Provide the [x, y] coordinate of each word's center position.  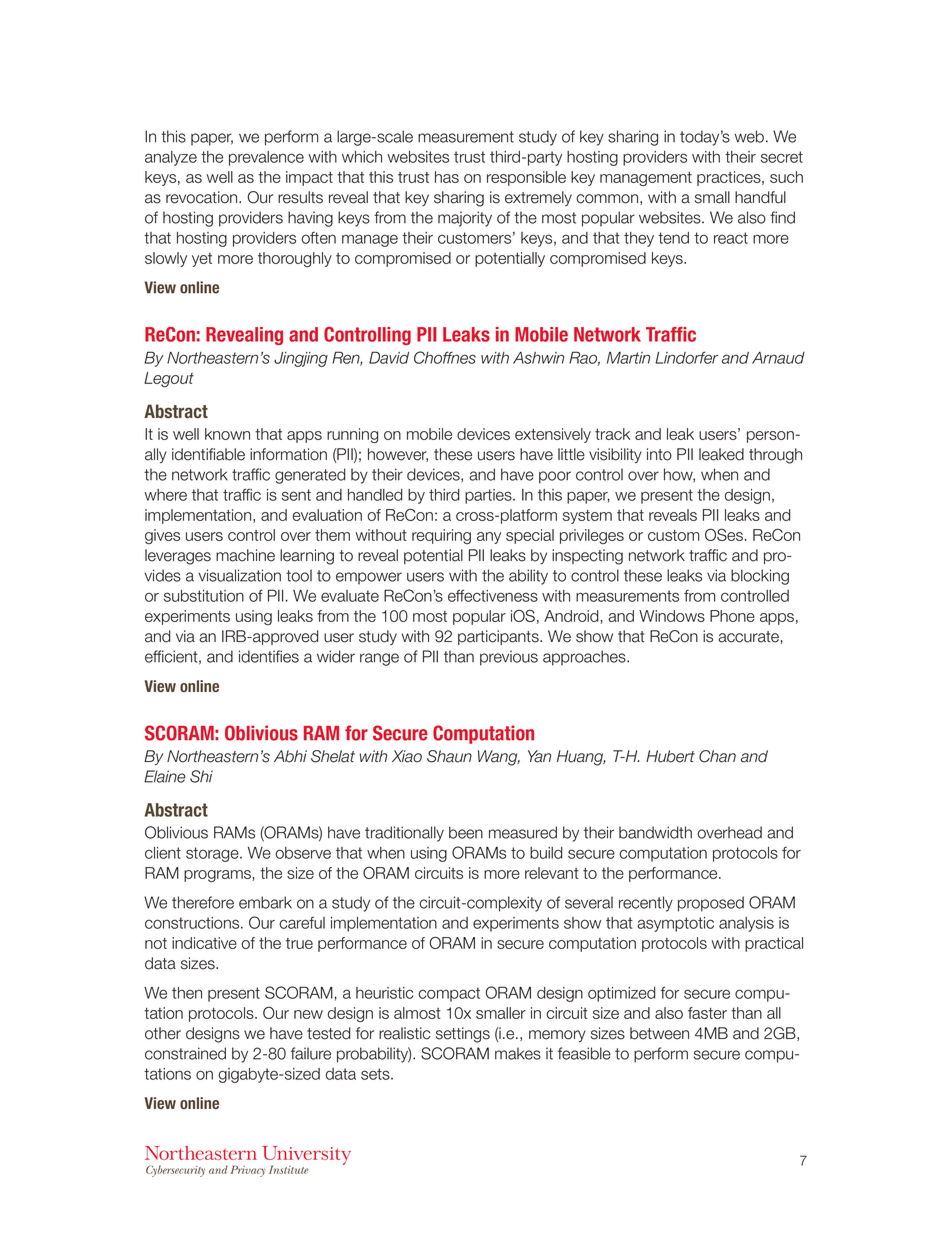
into [659, 454]
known [227, 434]
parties [489, 496]
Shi [201, 776]
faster [707, 1013]
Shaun [449, 756]
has [447, 177]
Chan [717, 756]
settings [463, 1035]
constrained [185, 1053]
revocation [203, 197]
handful [760, 197]
